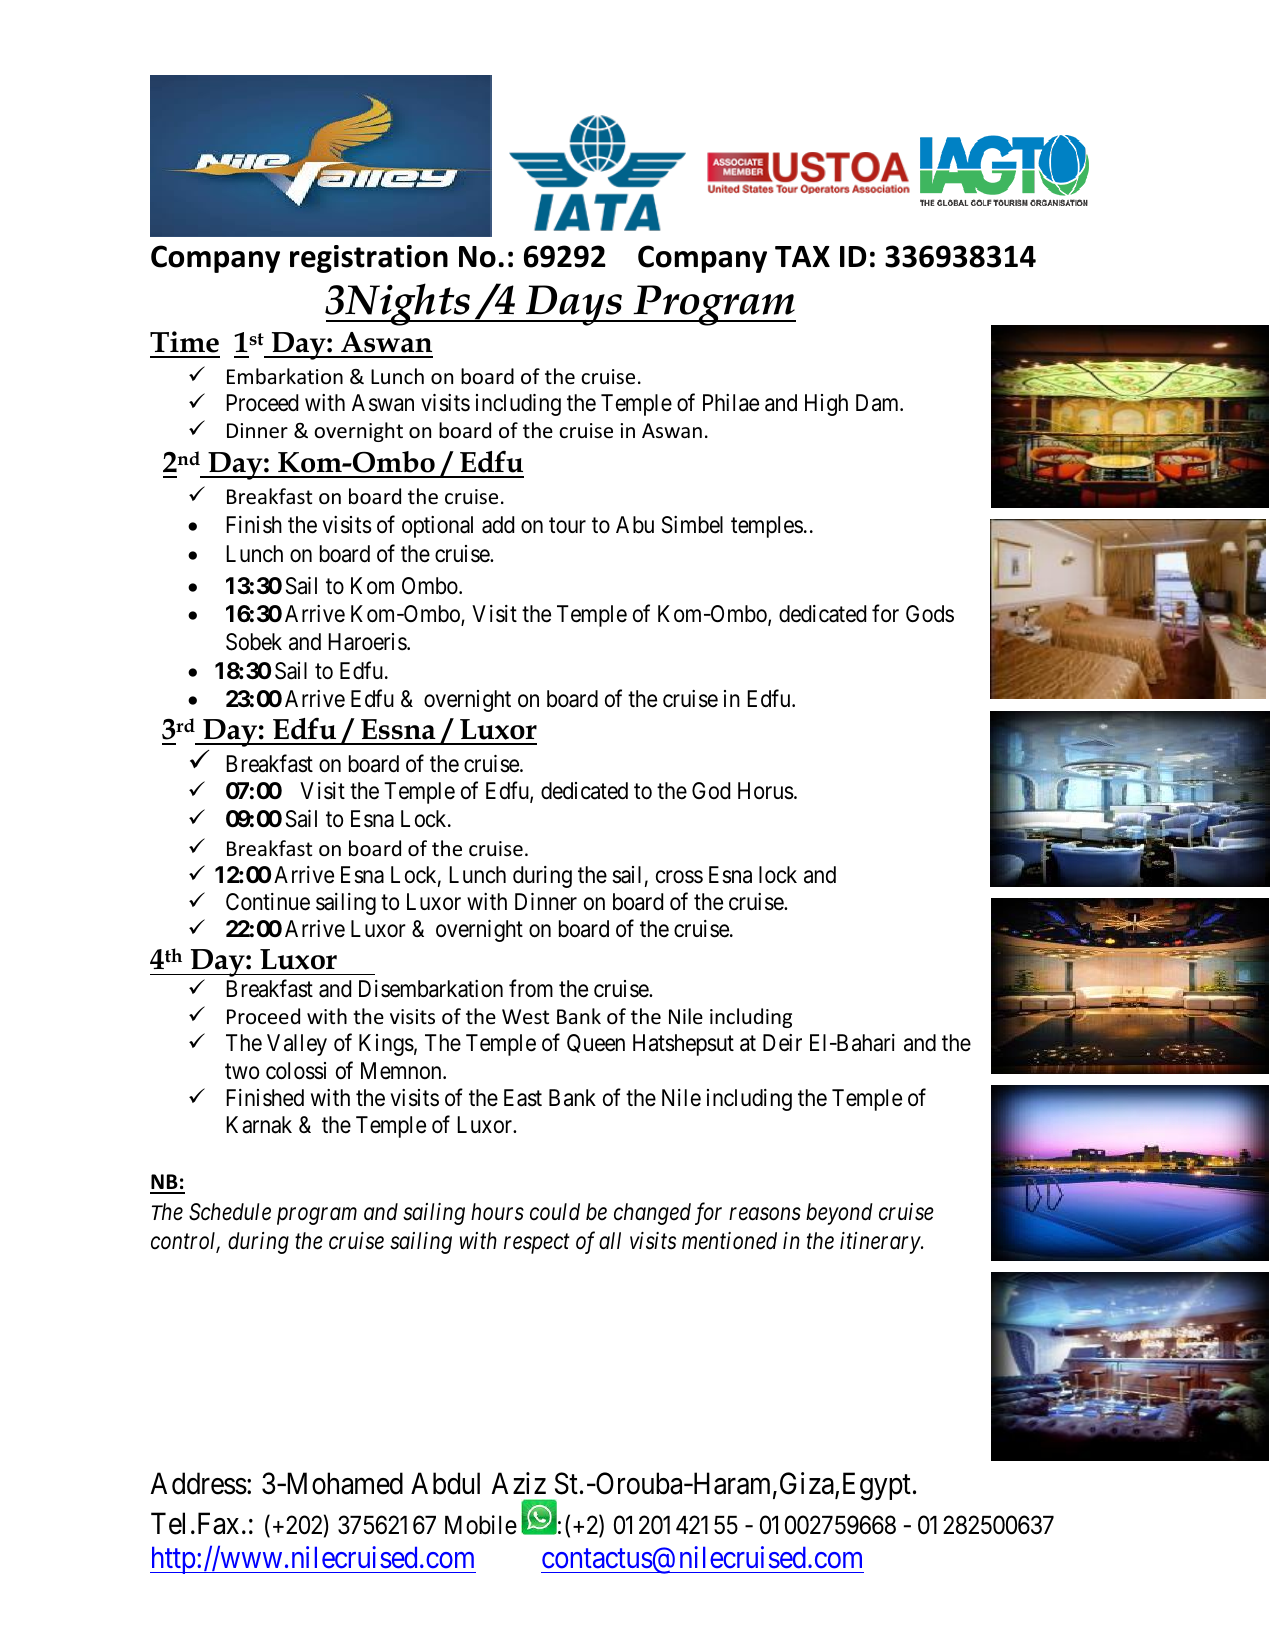  I want to click on registration, so click(369, 259).
